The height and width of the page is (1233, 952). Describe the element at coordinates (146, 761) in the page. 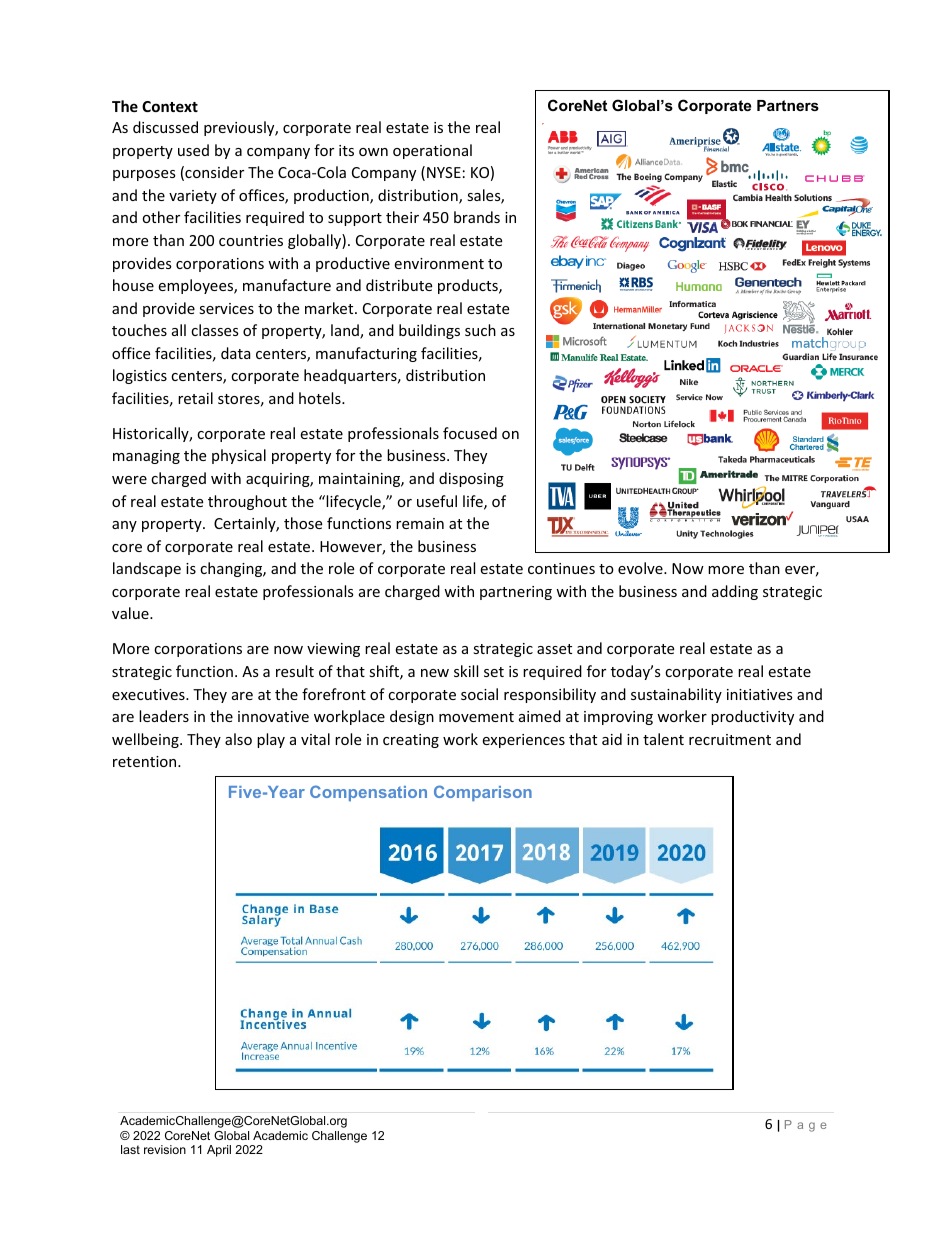

I see `retention` at that location.
